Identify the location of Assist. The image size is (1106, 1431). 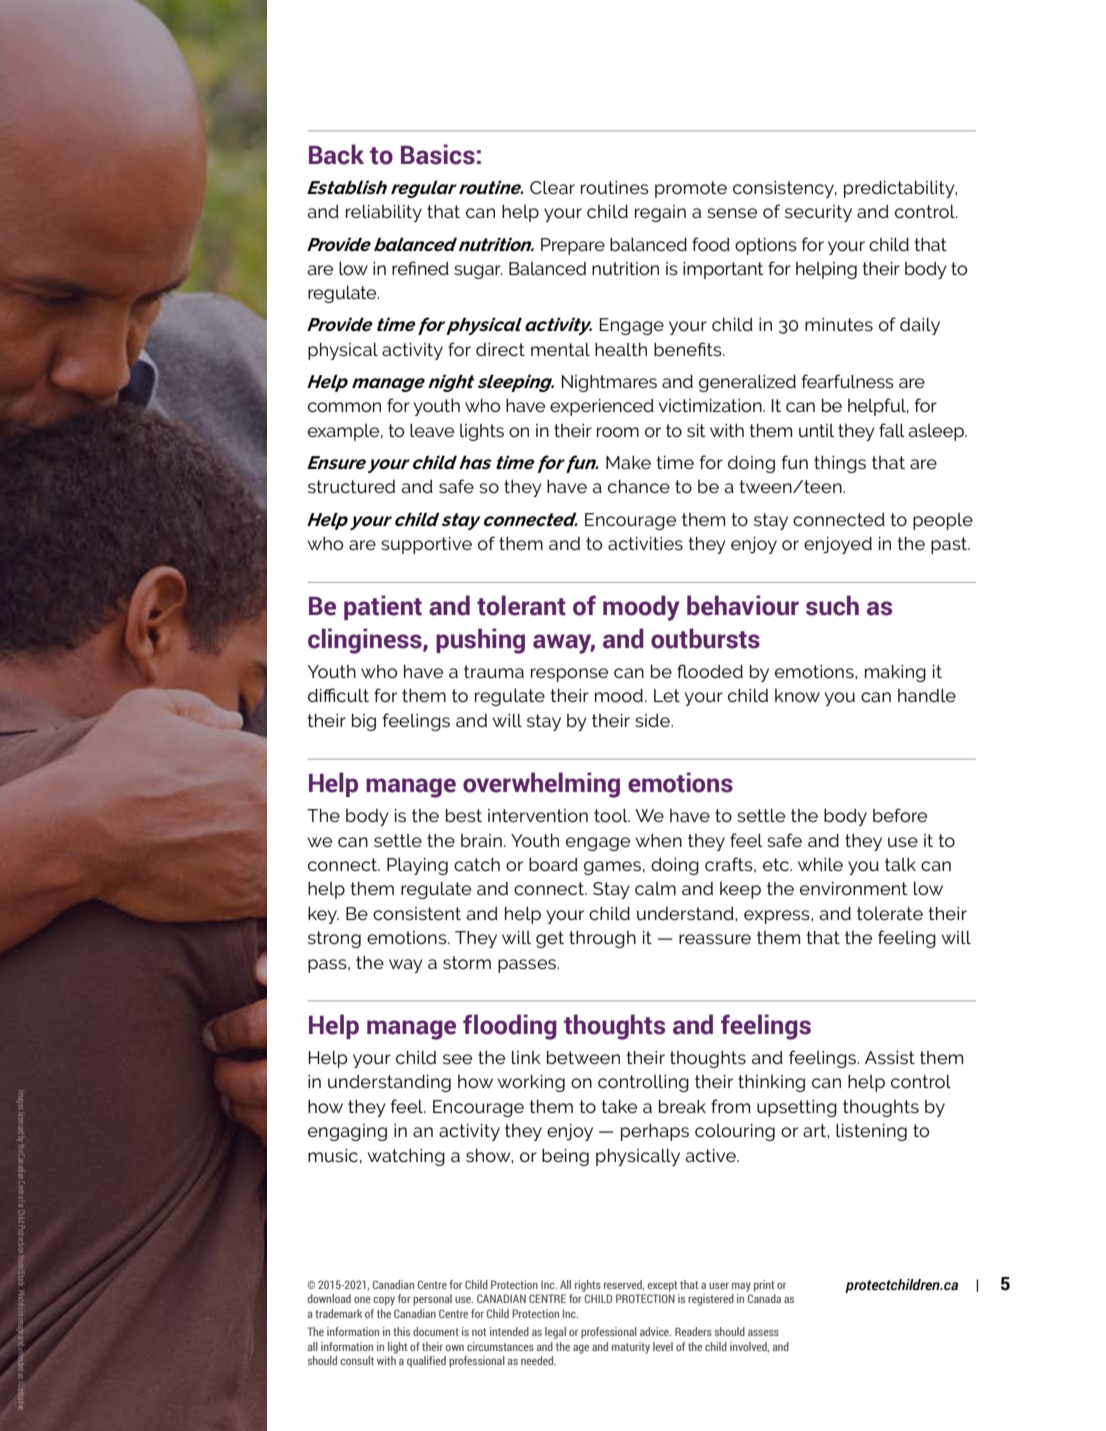
(890, 1057).
